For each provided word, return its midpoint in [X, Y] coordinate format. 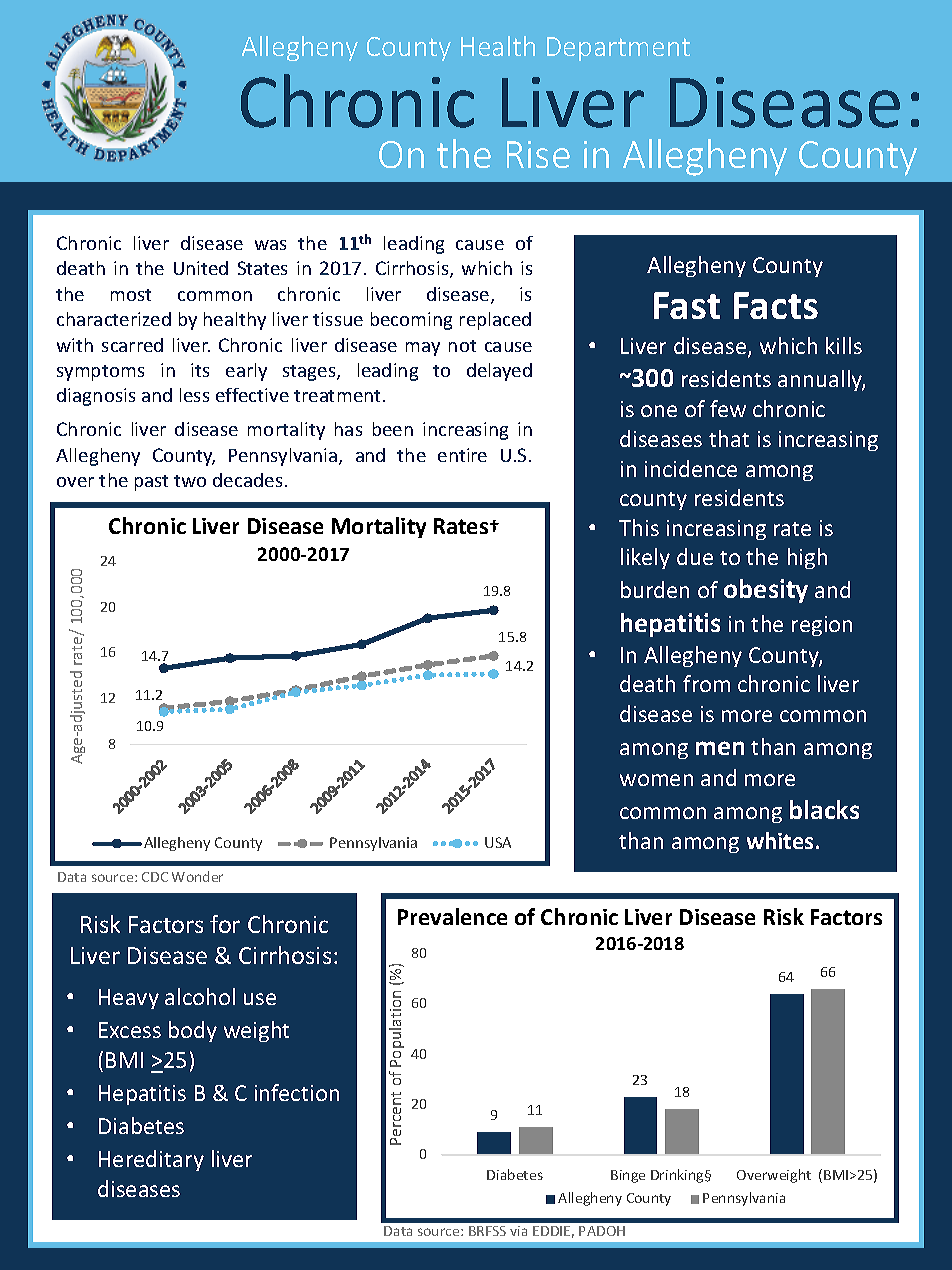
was [270, 245]
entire [462, 455]
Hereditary [151, 1160]
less [194, 395]
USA [498, 842]
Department [618, 49]
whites [780, 840]
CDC [155, 877]
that [729, 438]
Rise [538, 154]
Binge [628, 1176]
